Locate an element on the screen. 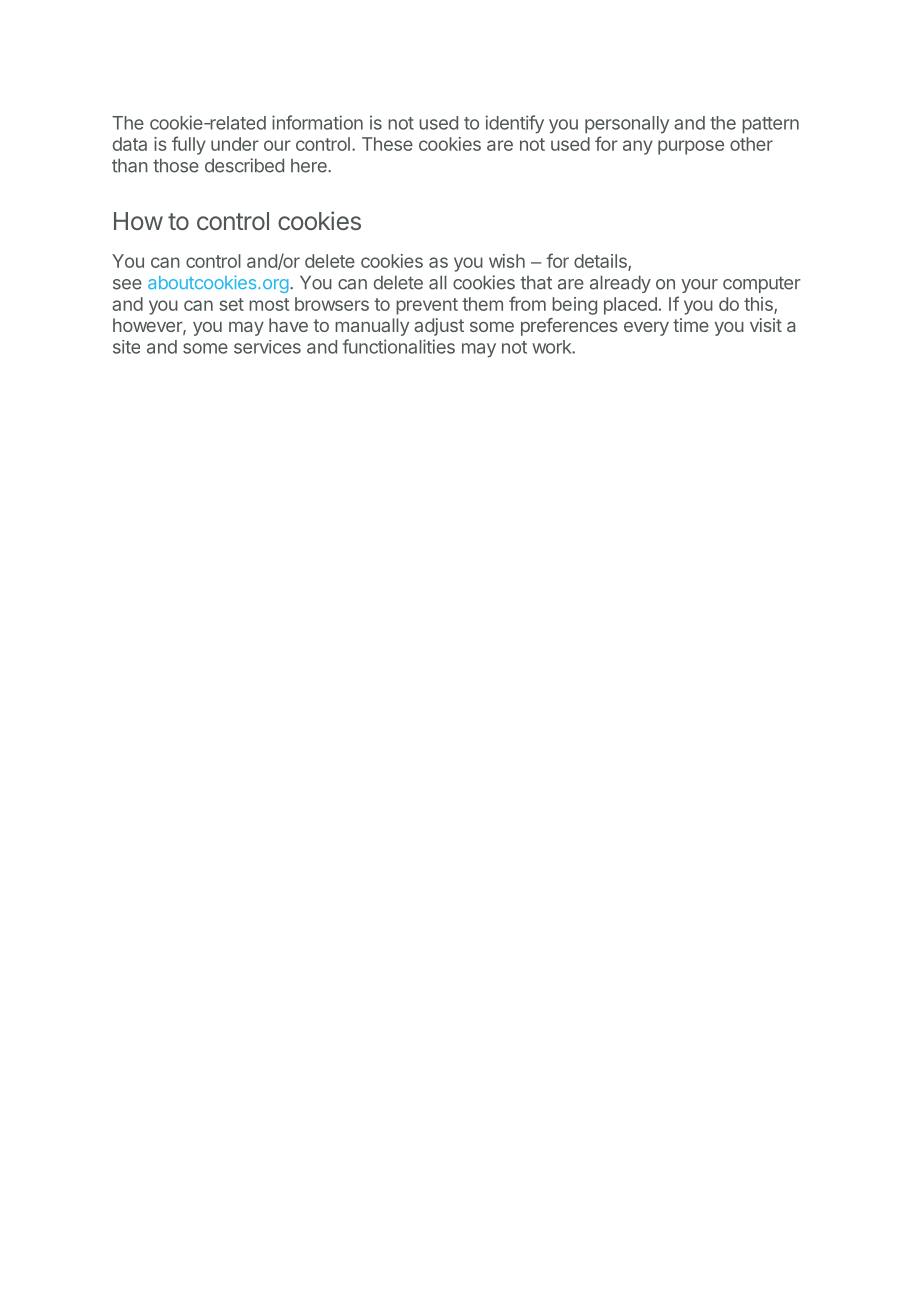  here is located at coordinates (310, 166).
